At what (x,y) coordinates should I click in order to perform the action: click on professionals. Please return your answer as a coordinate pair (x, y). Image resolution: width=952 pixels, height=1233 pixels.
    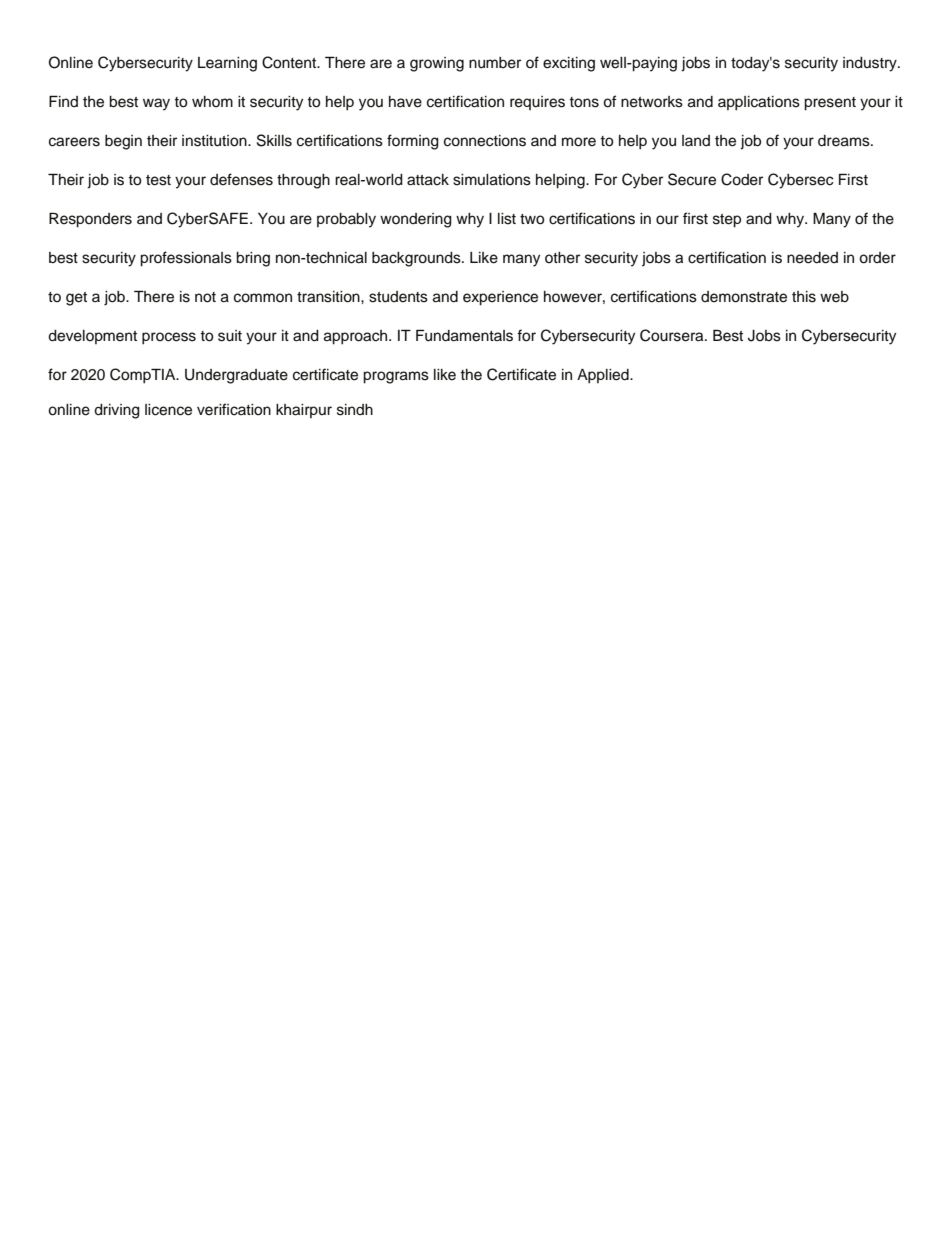
    Looking at the image, I should click on (186, 259).
